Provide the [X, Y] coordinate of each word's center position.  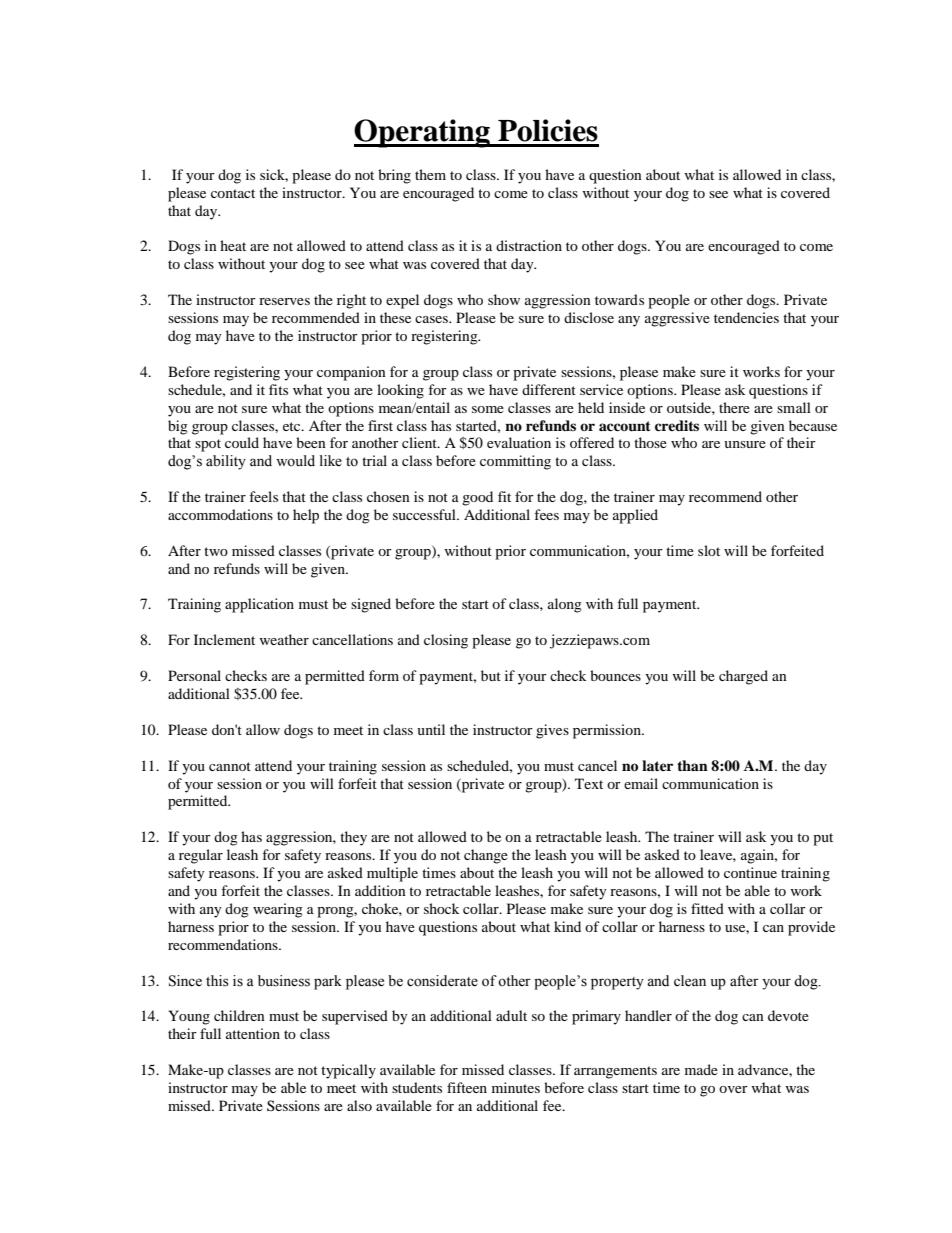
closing [446, 641]
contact [233, 193]
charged [743, 677]
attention [253, 1033]
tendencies [746, 317]
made [701, 1069]
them [430, 174]
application [259, 605]
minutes [516, 1087]
